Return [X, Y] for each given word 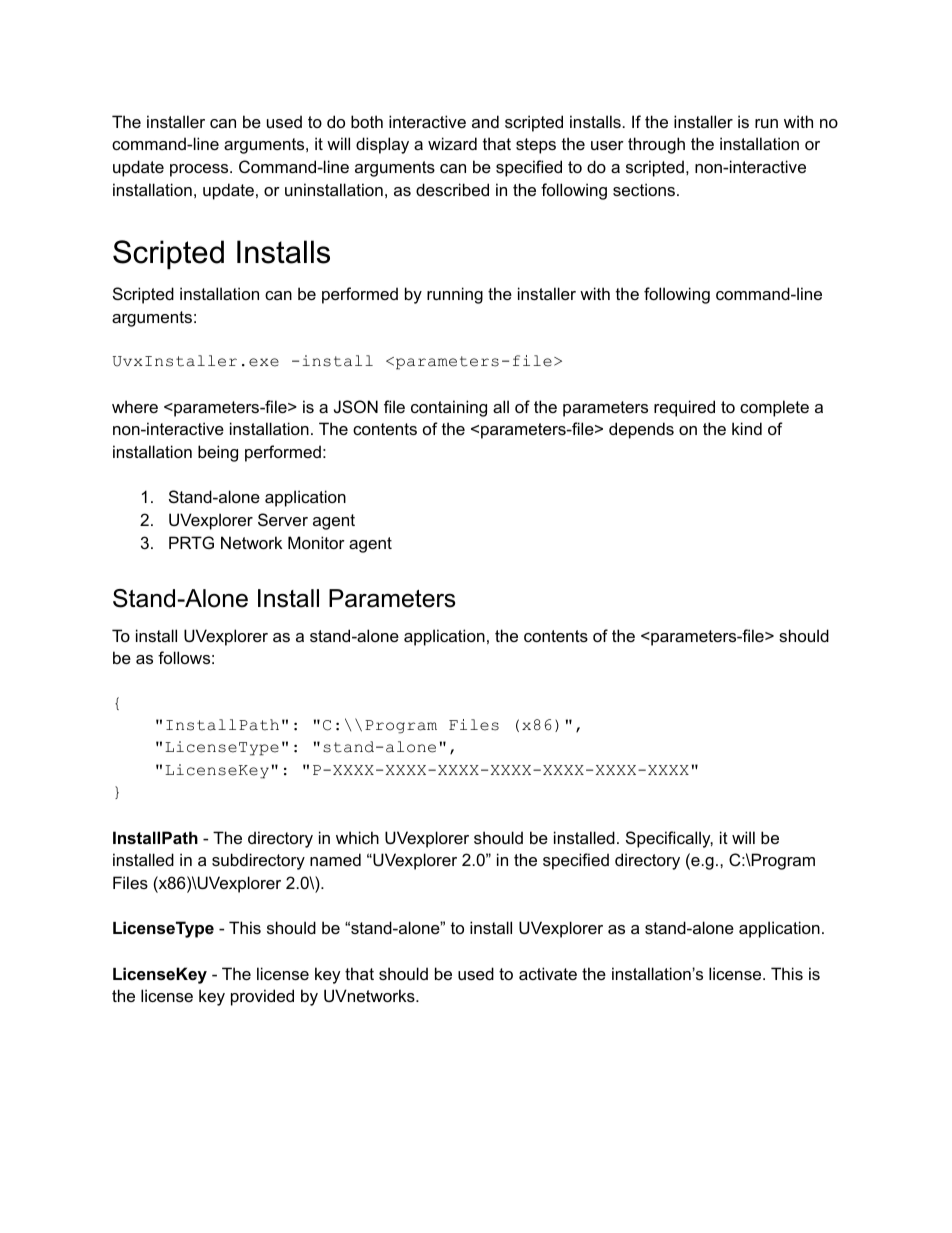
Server [283, 519]
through [656, 145]
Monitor [316, 542]
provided [262, 997]
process [200, 170]
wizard [452, 143]
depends [641, 430]
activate [548, 973]
